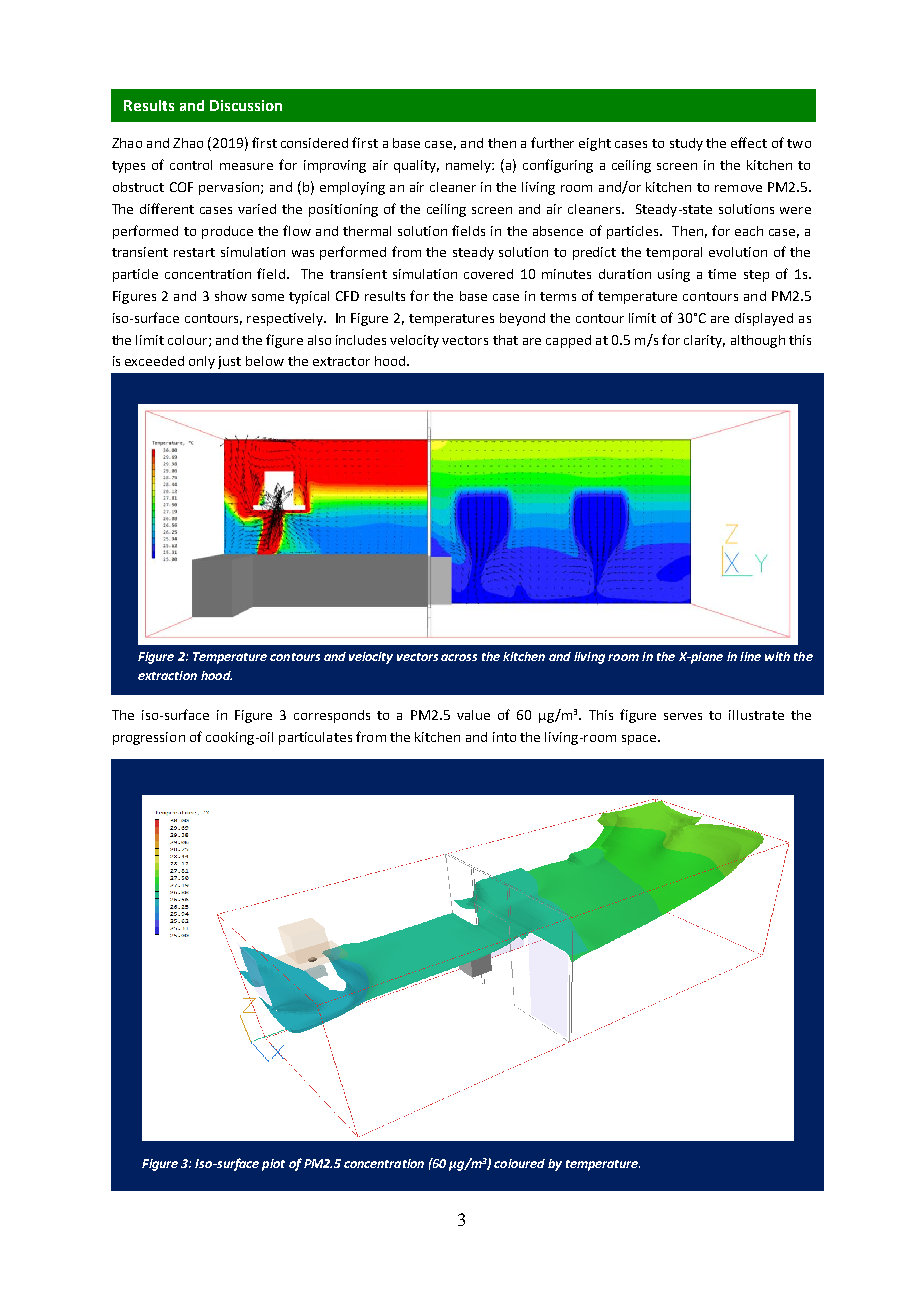 The width and height of the screenshot is (924, 1307). Describe the element at coordinates (552, 142) in the screenshot. I see `further` at that location.
